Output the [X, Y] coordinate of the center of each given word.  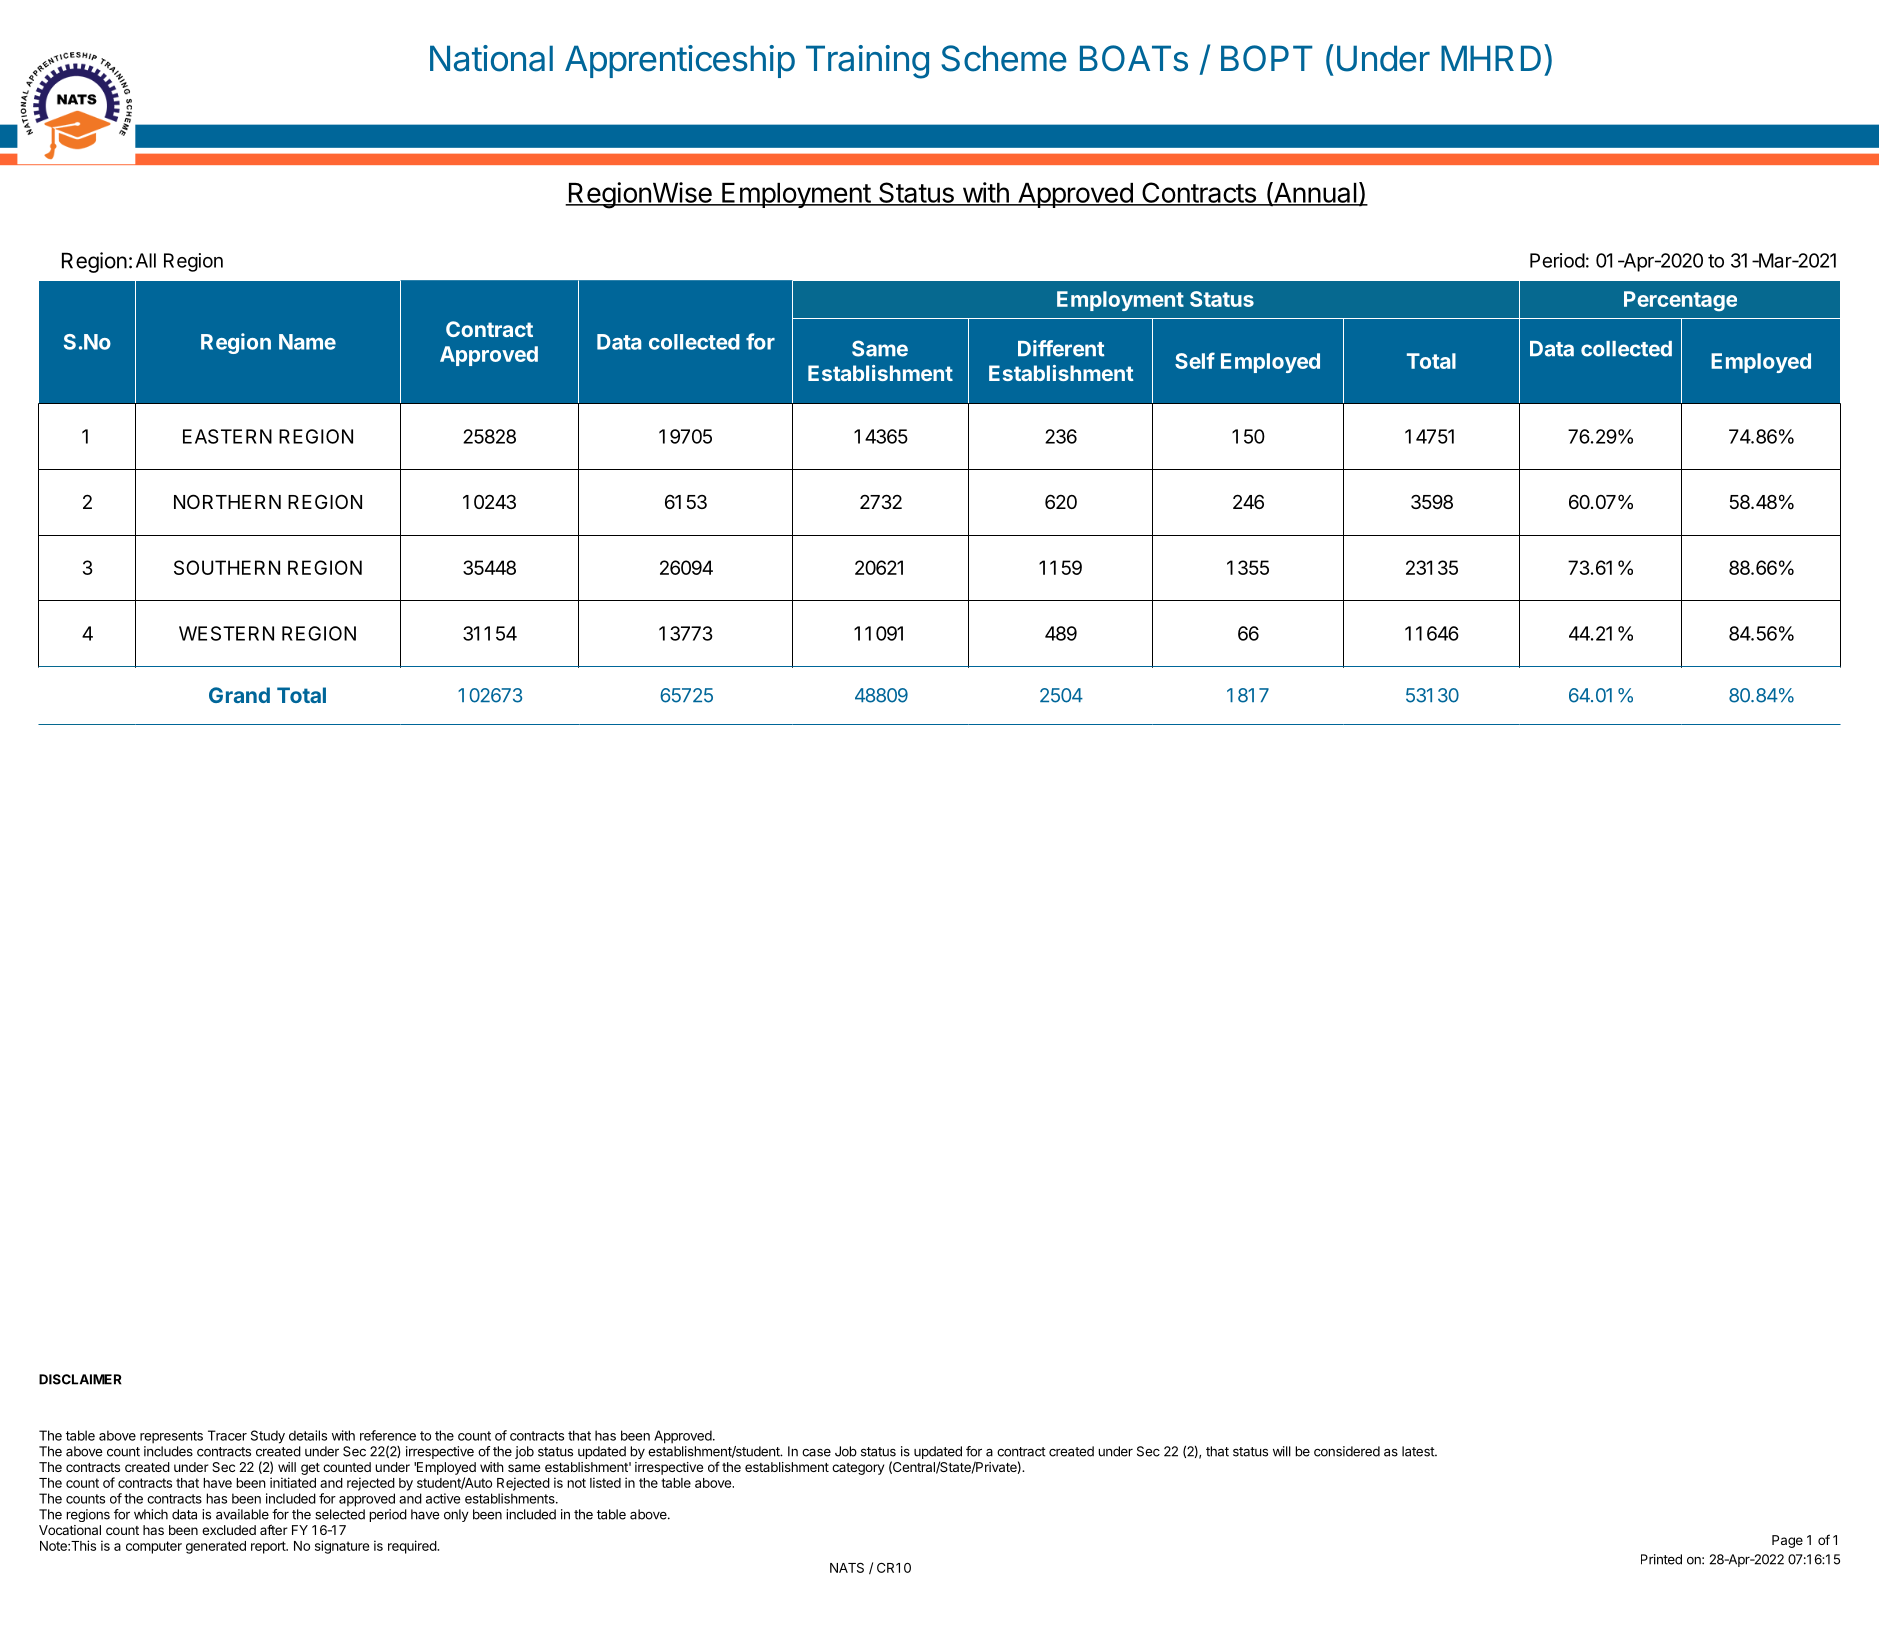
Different [1061, 348]
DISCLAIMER [80, 1379]
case [816, 1453]
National [491, 58]
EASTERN [227, 436]
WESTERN [226, 633]
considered [1347, 1451]
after [274, 1529]
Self [1195, 360]
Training [867, 62]
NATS [847, 1567]
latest [1419, 1451]
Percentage [1680, 301]
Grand [239, 695]
